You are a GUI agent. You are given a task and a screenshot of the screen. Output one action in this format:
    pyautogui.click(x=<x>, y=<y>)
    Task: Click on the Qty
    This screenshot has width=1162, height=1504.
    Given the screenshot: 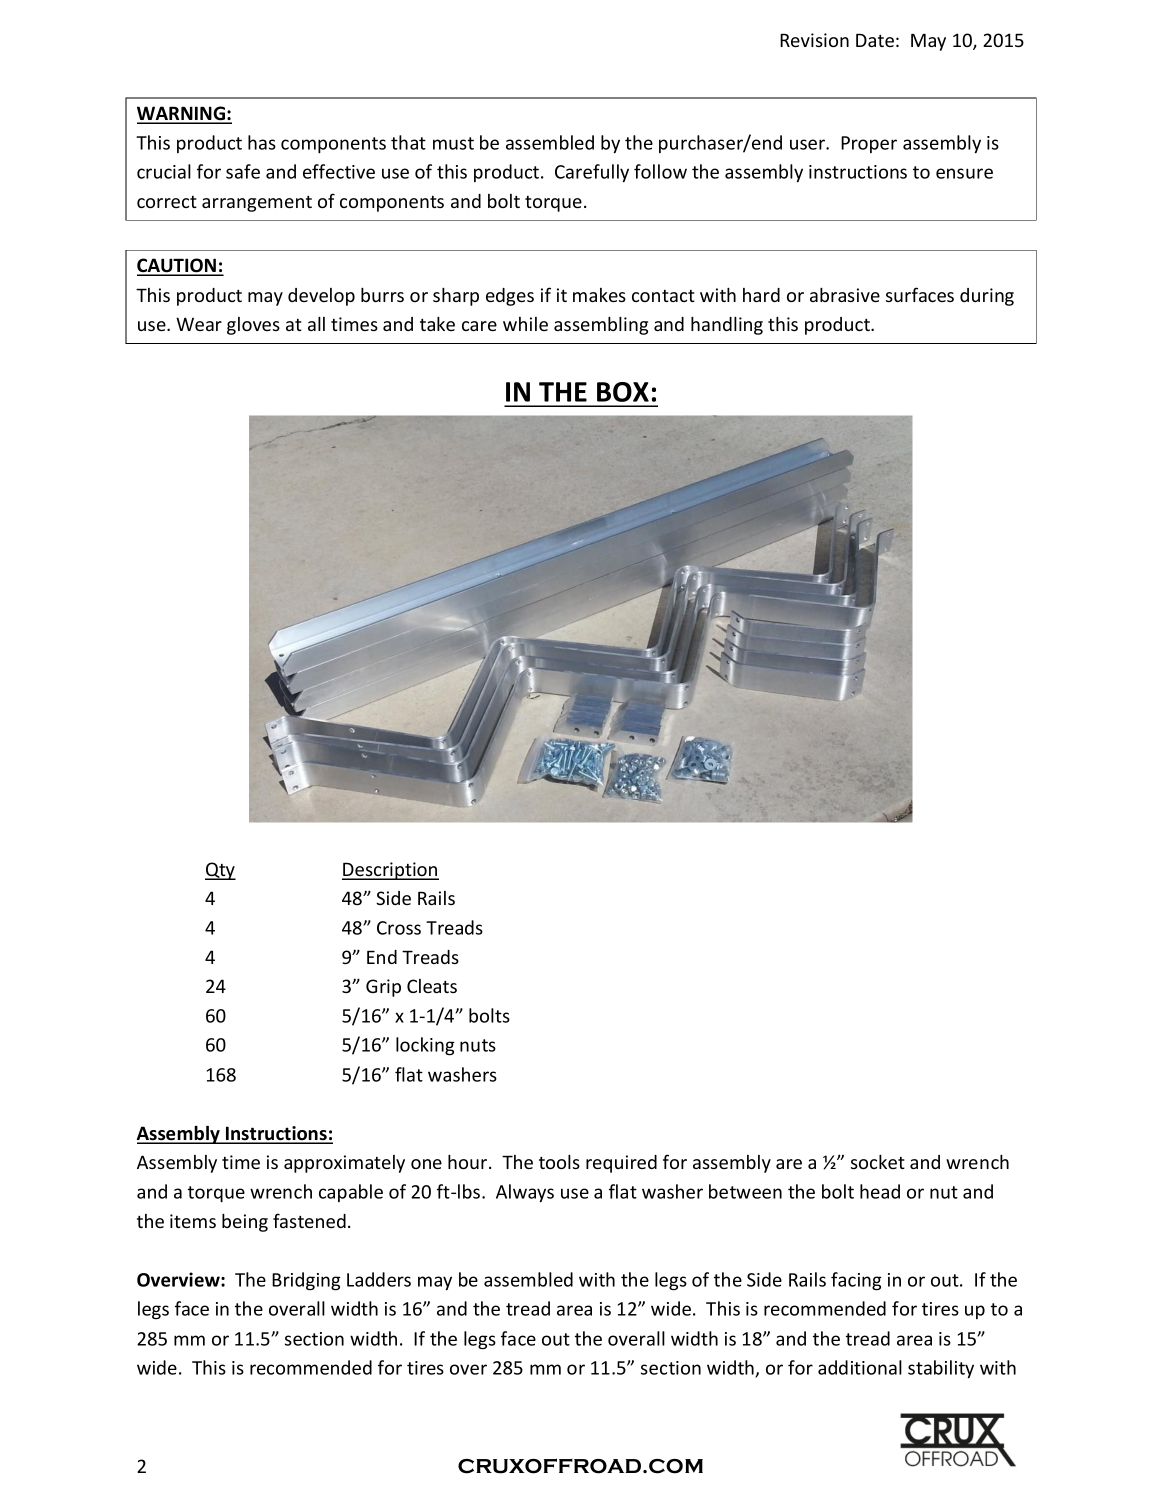 What is the action you would take?
    pyautogui.click(x=220, y=871)
